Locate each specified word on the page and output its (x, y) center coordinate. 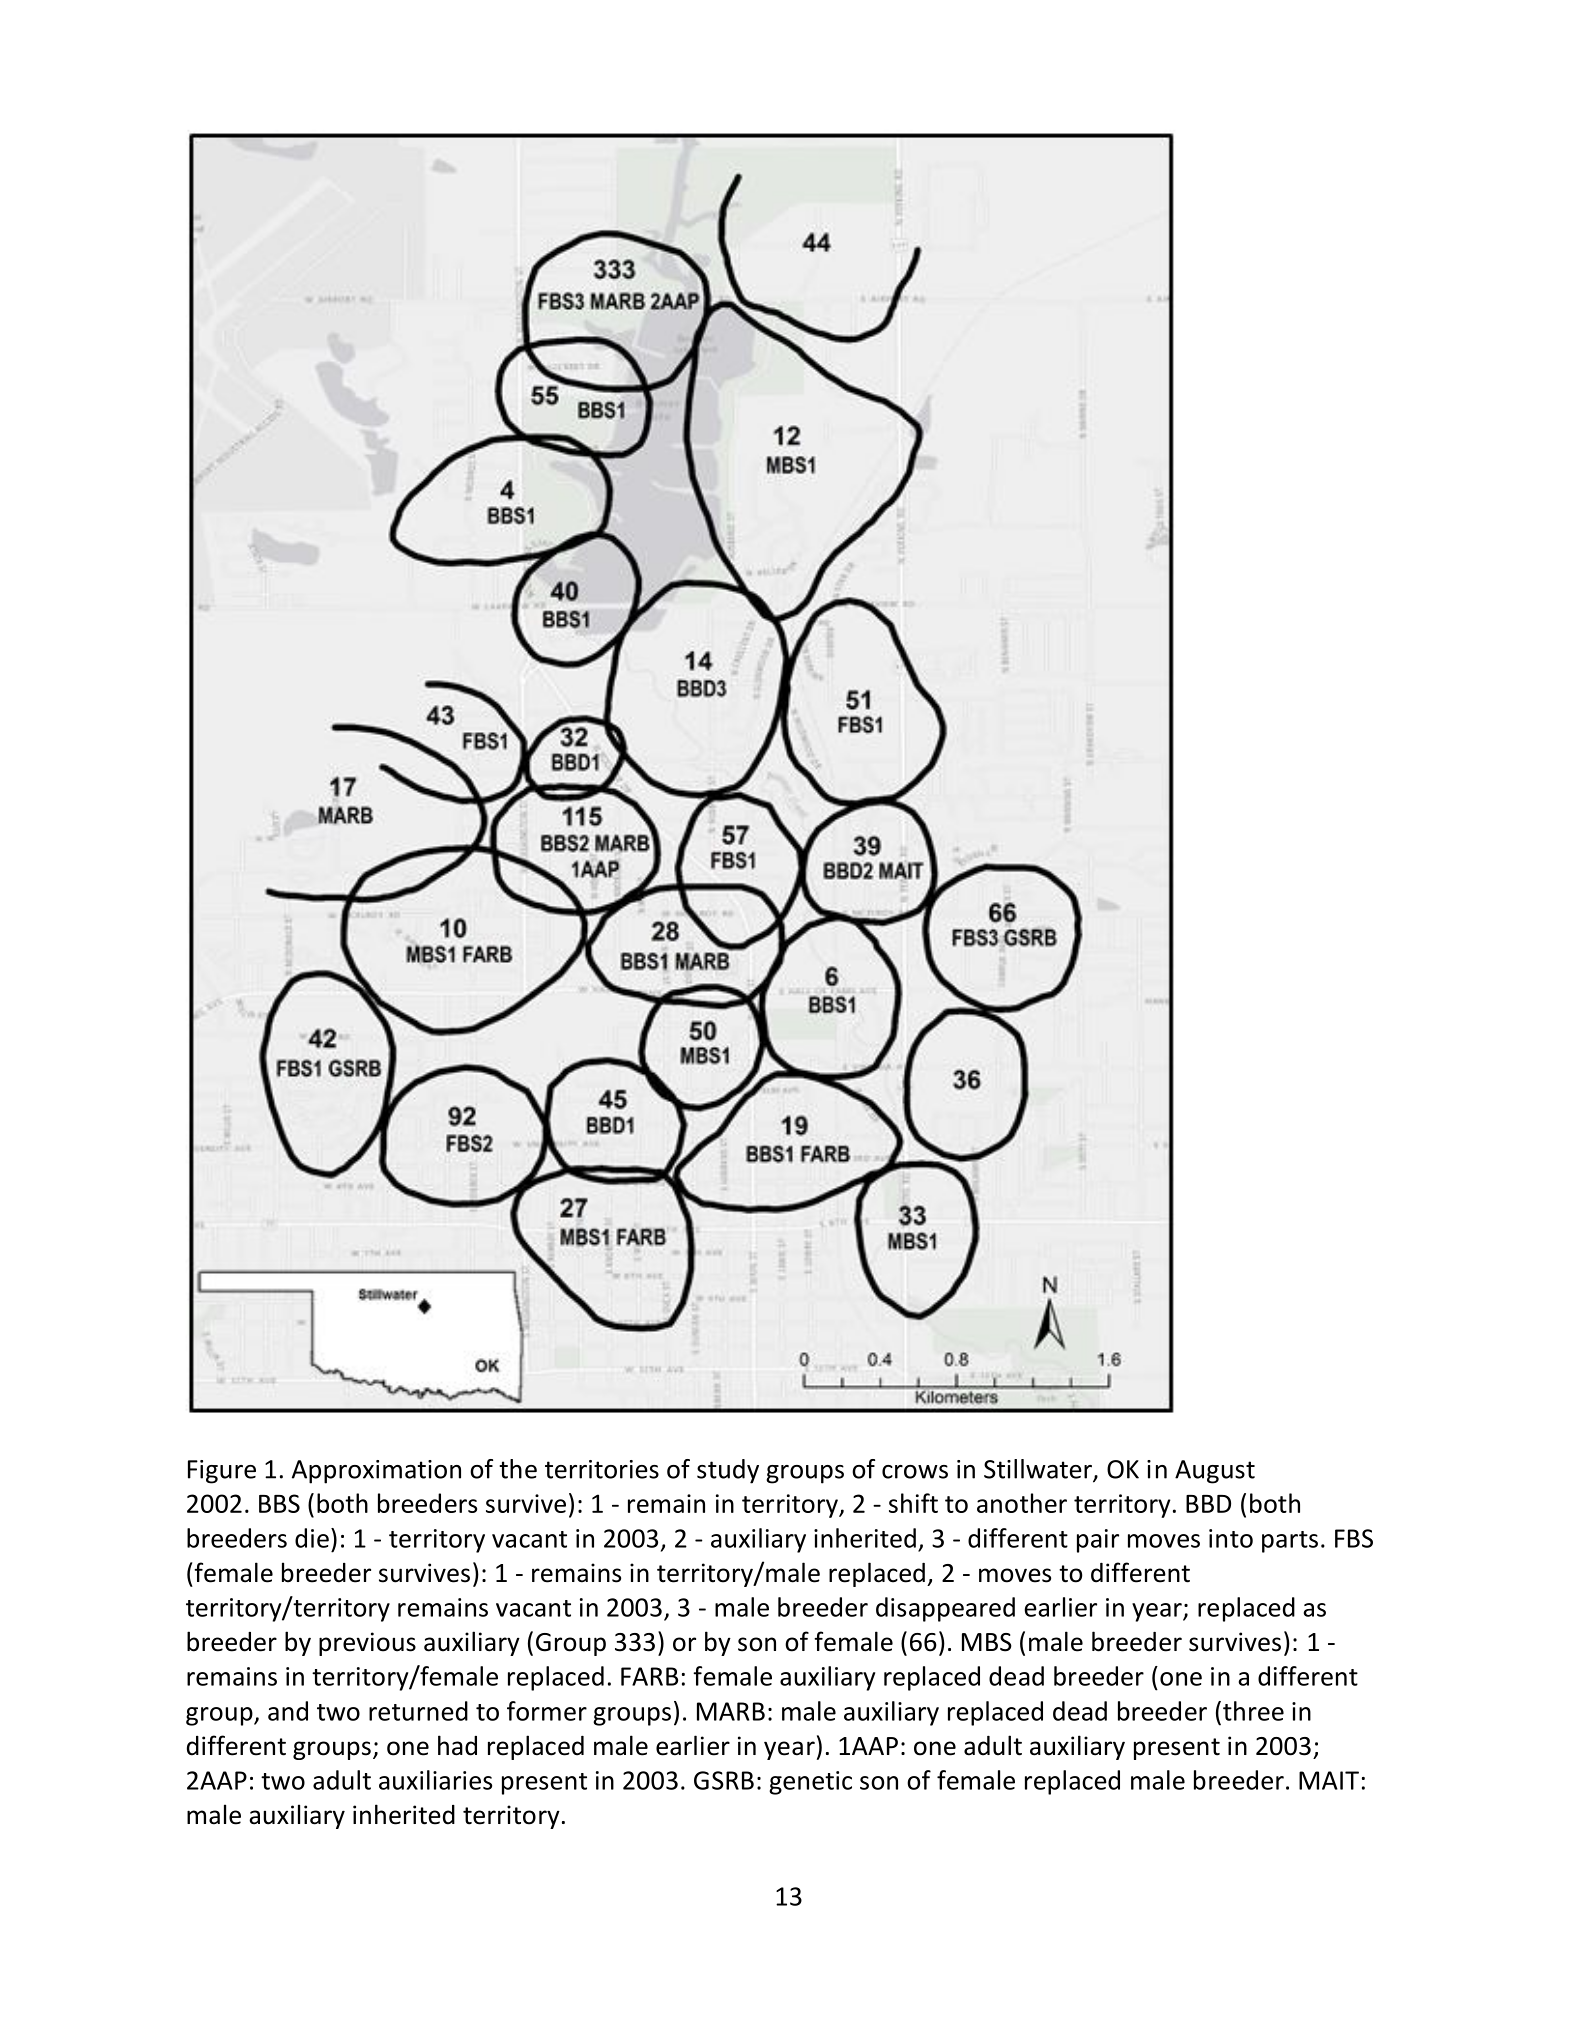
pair (1098, 1541)
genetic (810, 1783)
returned (418, 1711)
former (547, 1711)
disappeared (945, 1609)
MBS (987, 1642)
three (1253, 1711)
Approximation (376, 1472)
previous (367, 1644)
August (1215, 1472)
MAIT (1329, 1780)
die (312, 1538)
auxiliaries (435, 1780)
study (728, 1471)
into (1231, 1538)
